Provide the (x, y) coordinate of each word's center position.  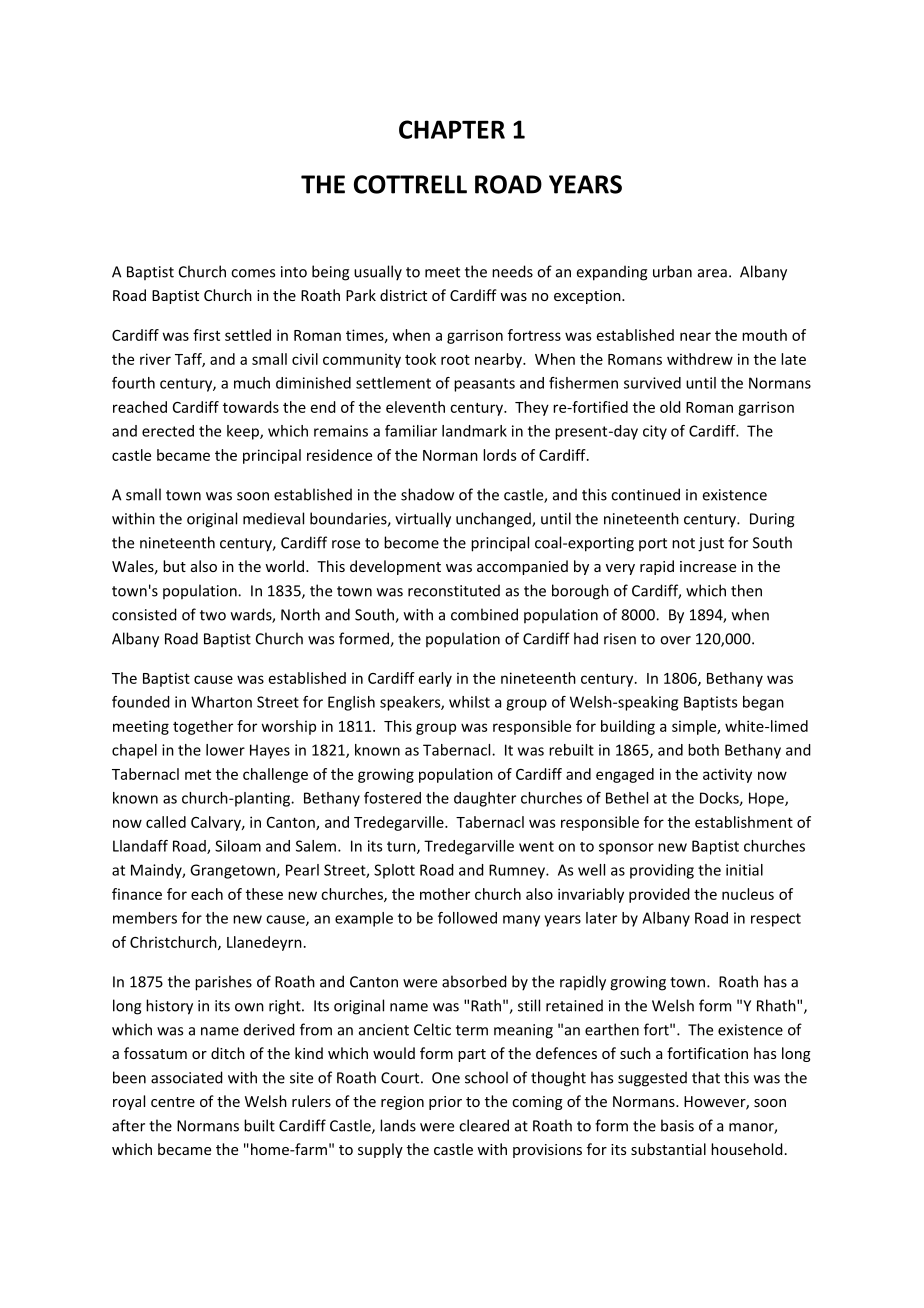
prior (445, 1103)
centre (173, 1102)
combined (484, 614)
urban (672, 271)
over (675, 640)
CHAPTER (452, 129)
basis (677, 1125)
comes (253, 273)
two (213, 615)
